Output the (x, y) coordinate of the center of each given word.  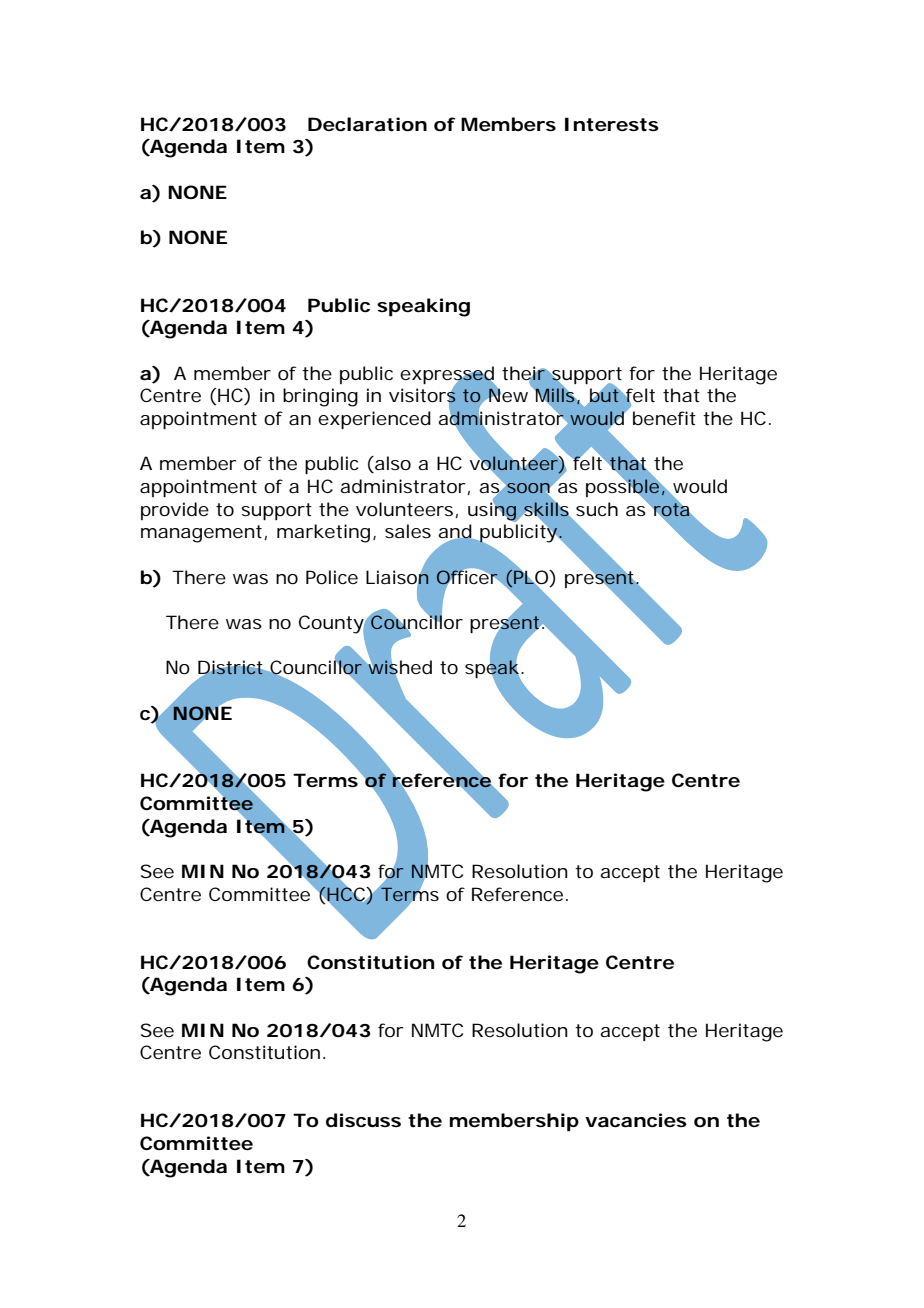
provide (175, 511)
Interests (612, 124)
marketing (325, 533)
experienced (374, 420)
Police (332, 577)
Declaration (367, 124)
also (392, 464)
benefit (664, 418)
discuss (363, 1120)
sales (408, 531)
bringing (320, 397)
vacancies (636, 1120)
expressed (448, 376)
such (597, 509)
